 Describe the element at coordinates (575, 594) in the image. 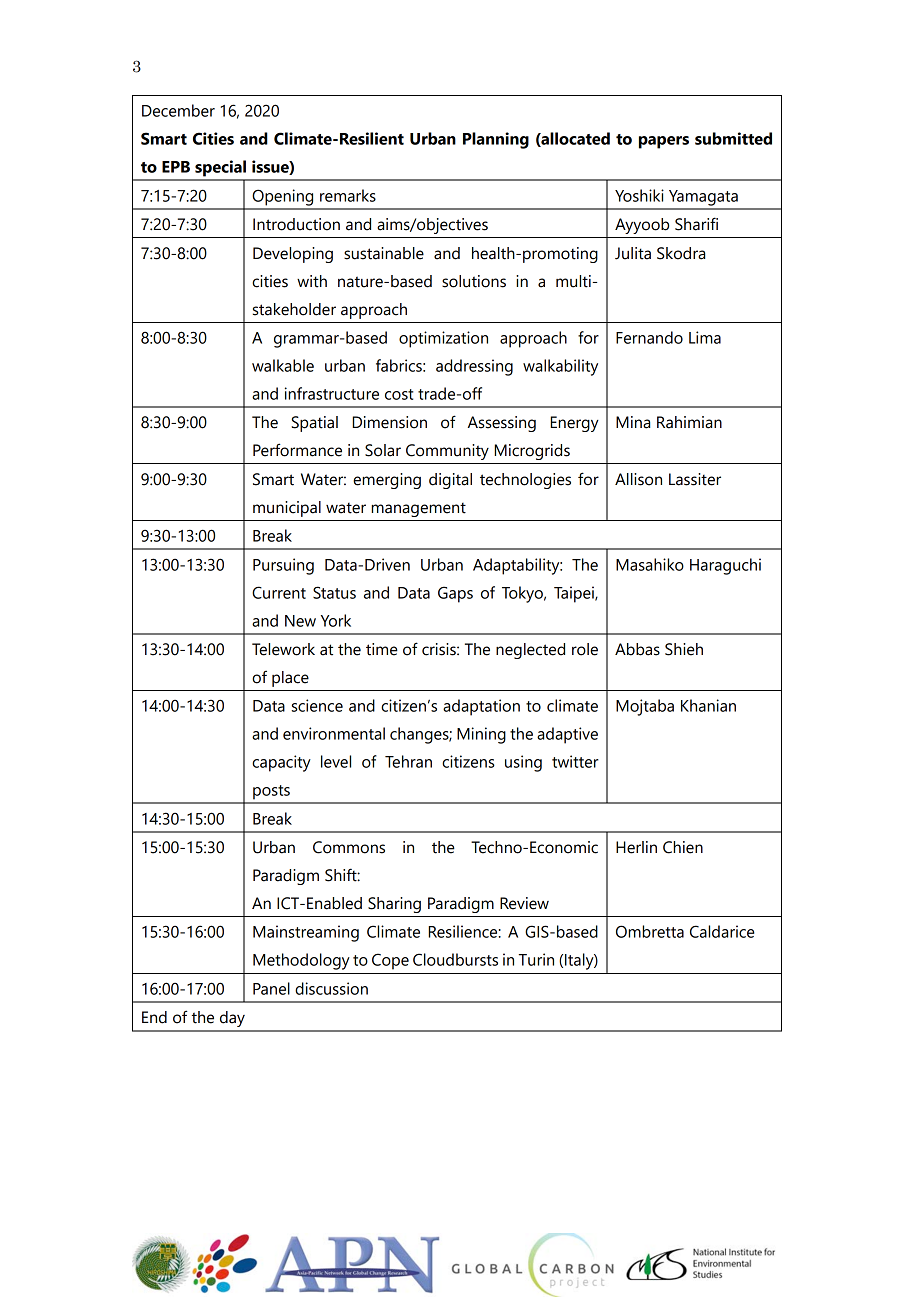

I see `Taipei` at that location.
